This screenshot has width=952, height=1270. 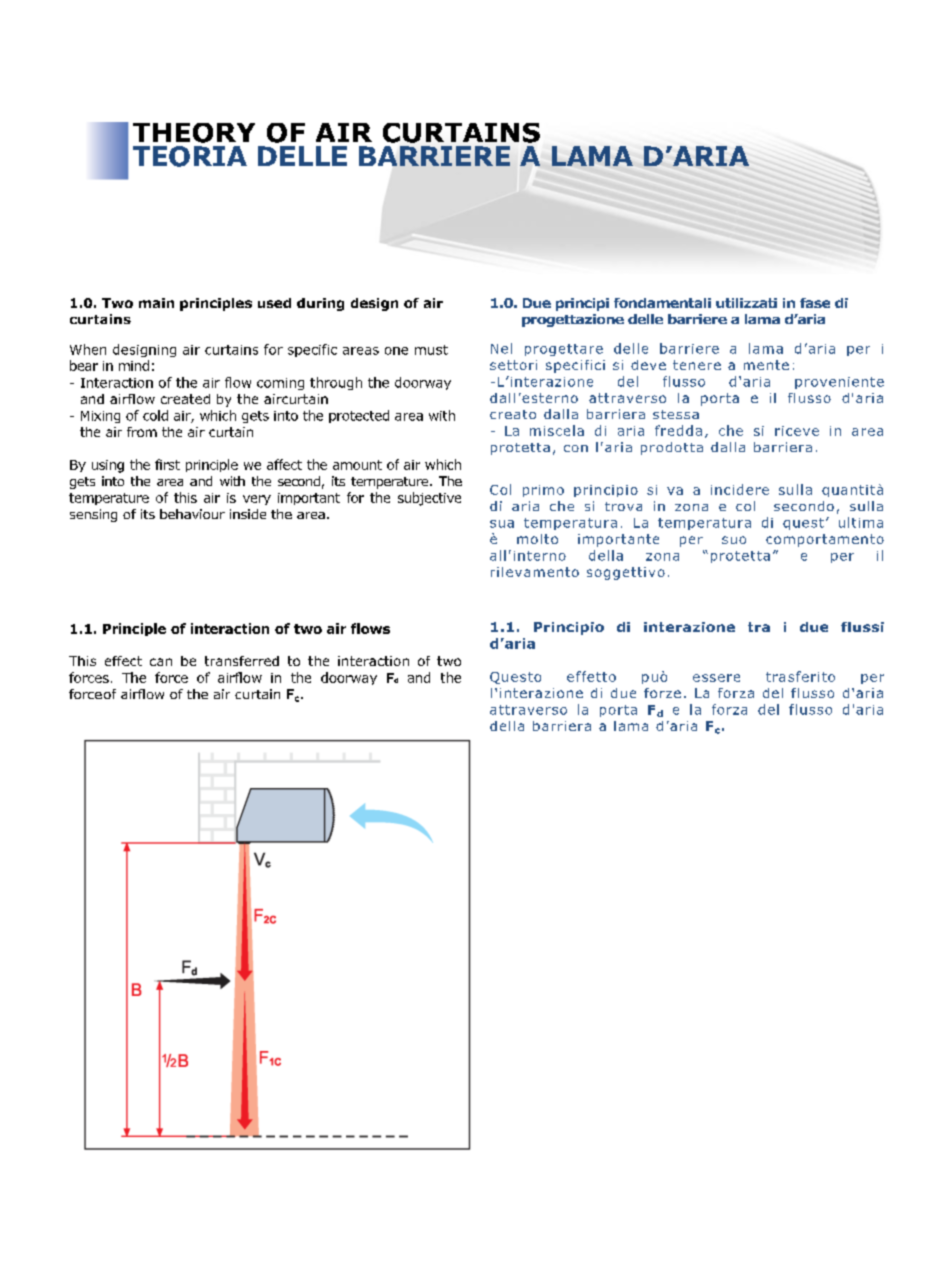 I want to click on mente, so click(x=766, y=365).
